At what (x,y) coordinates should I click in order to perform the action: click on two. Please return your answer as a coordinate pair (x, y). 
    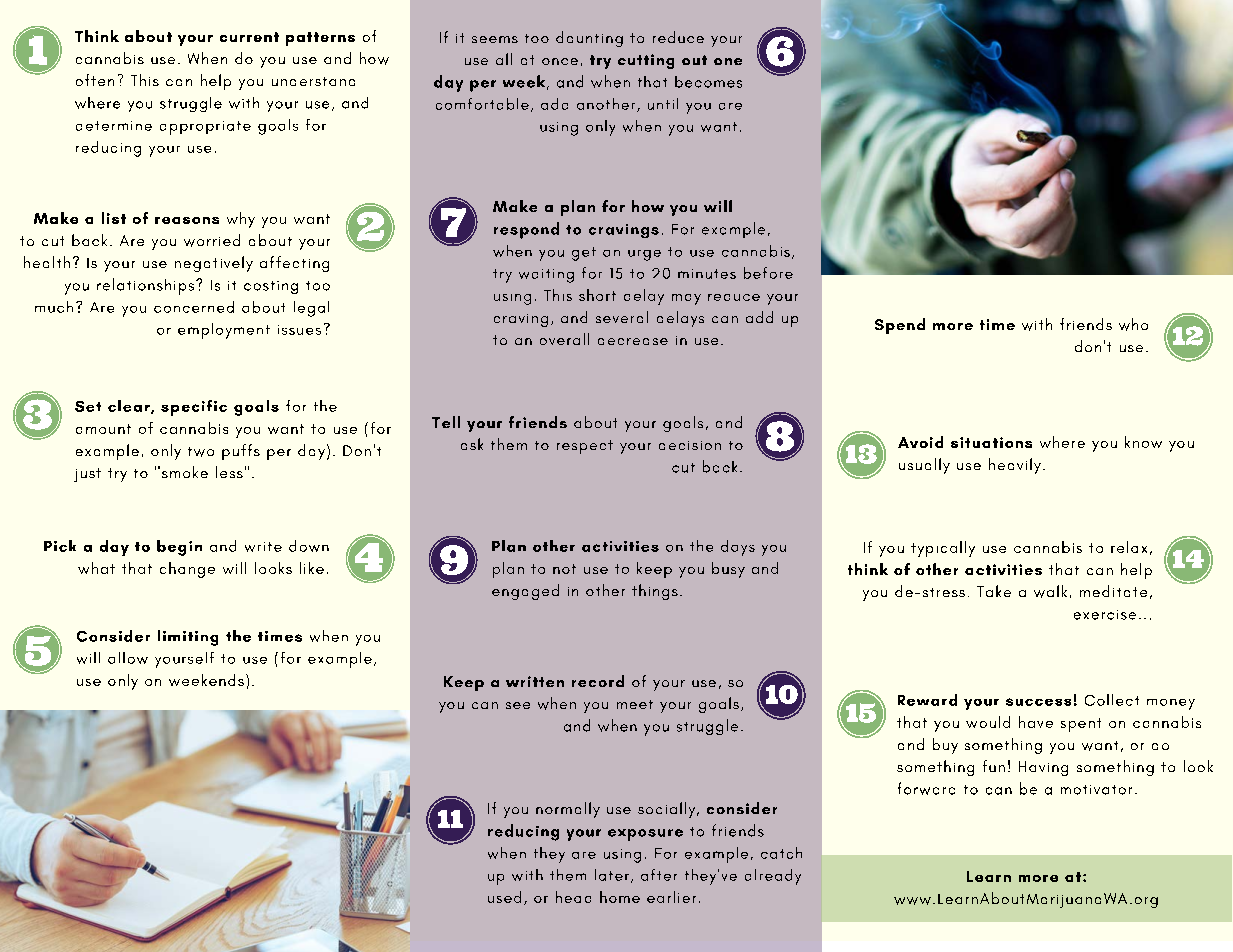
    Looking at the image, I should click on (201, 452).
